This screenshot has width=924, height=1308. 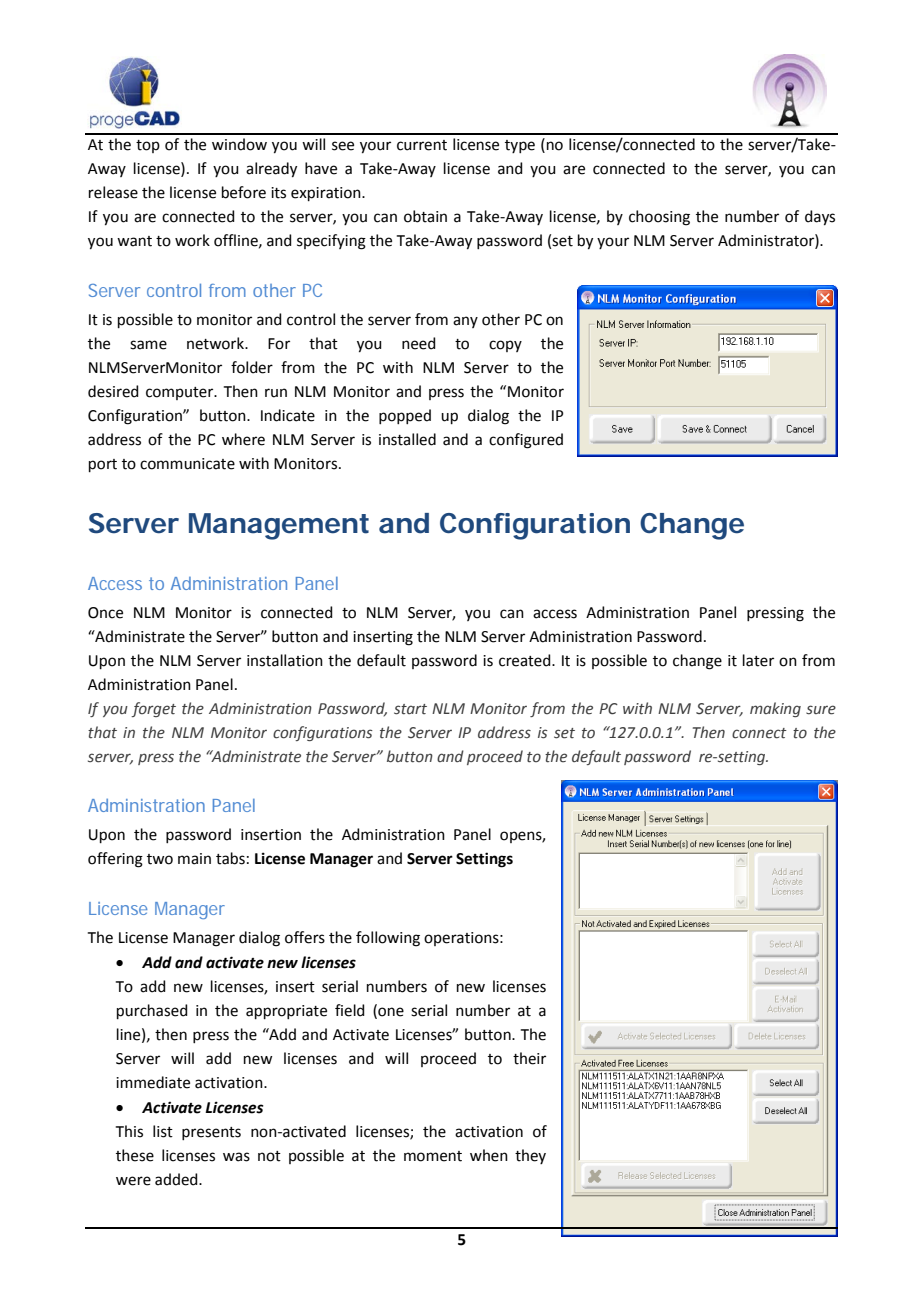 What do you see at coordinates (489, 1155) in the screenshot?
I see `when` at bounding box center [489, 1155].
